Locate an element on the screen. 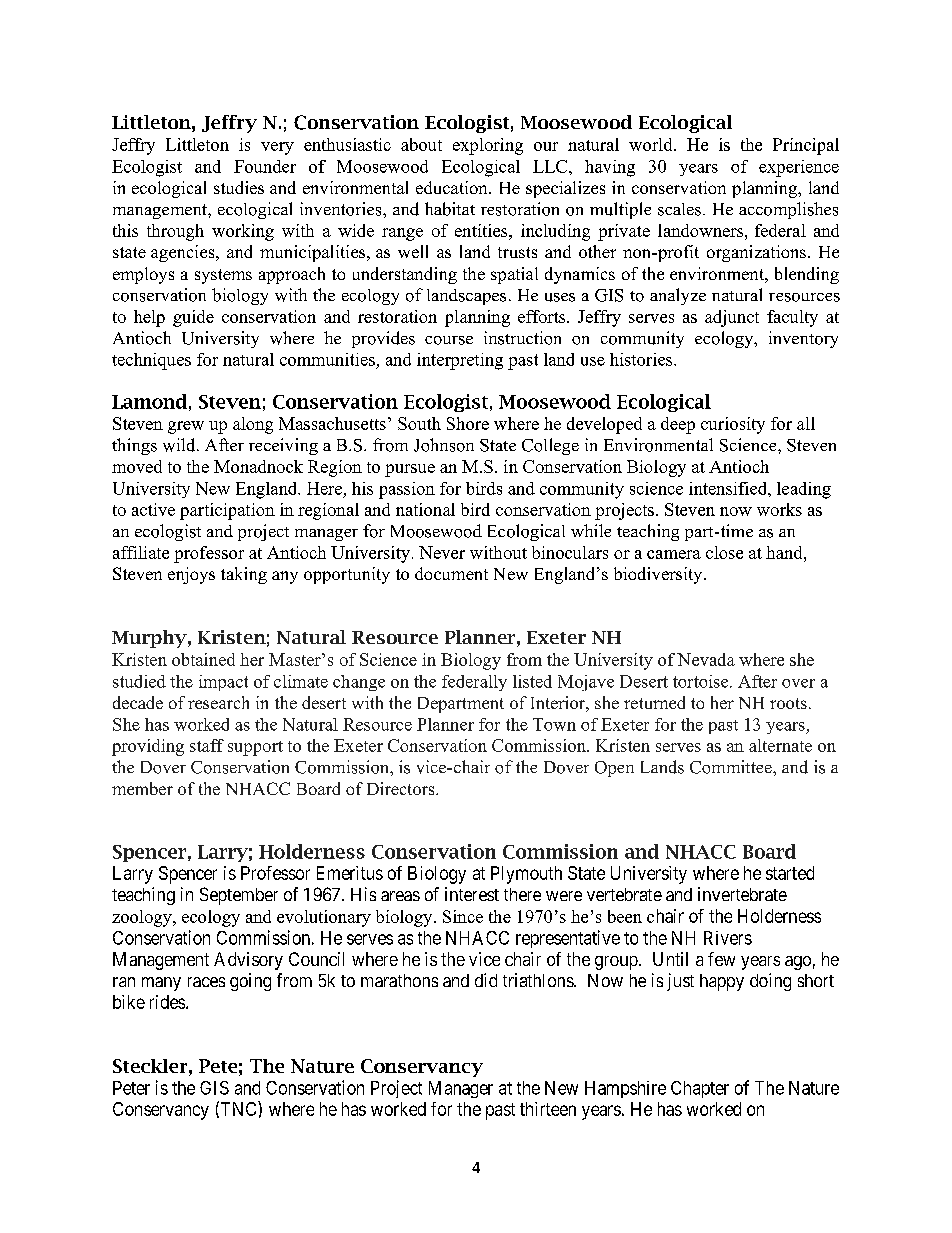  interest is located at coordinates (472, 894).
